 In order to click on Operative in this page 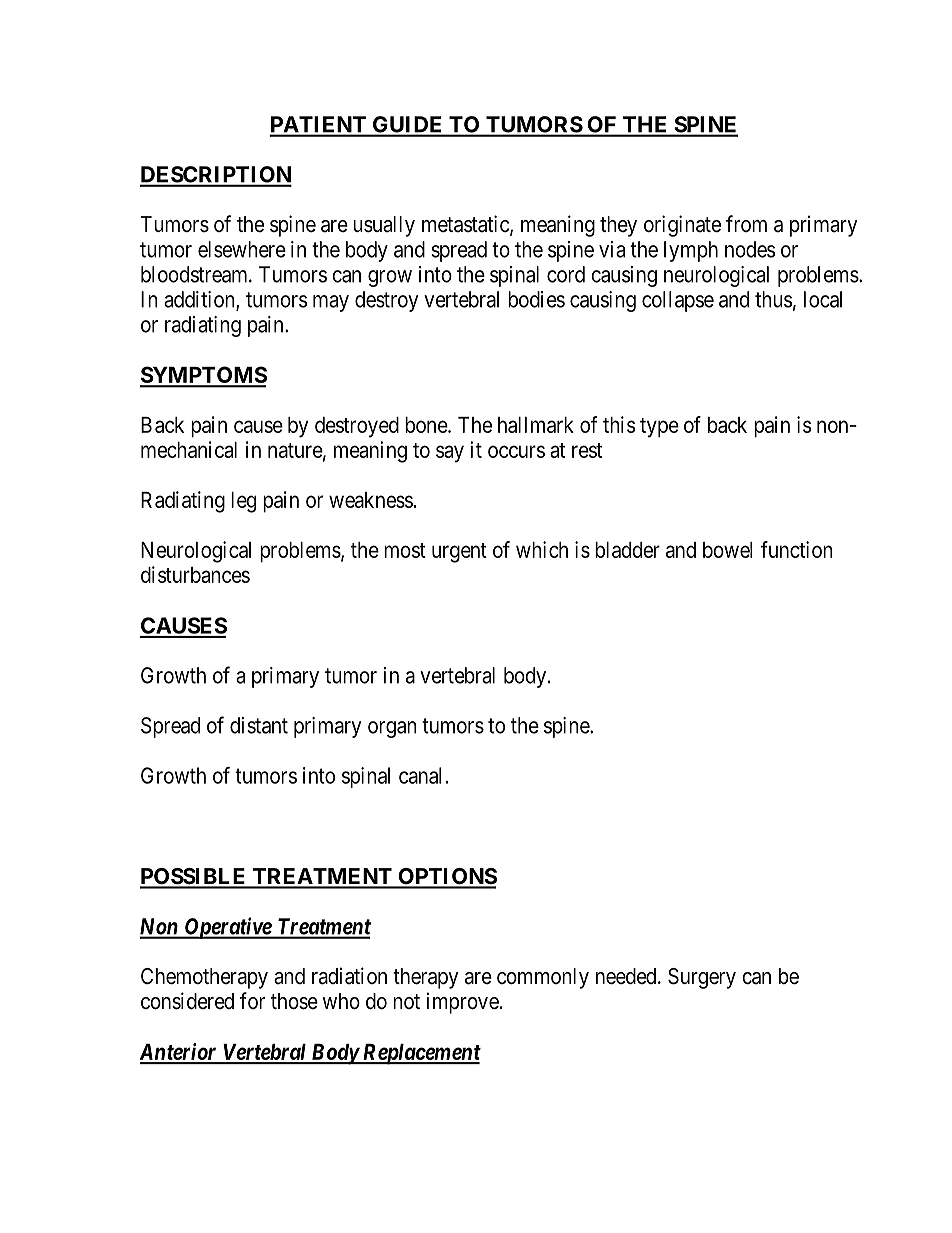, I will do `click(227, 928)`.
